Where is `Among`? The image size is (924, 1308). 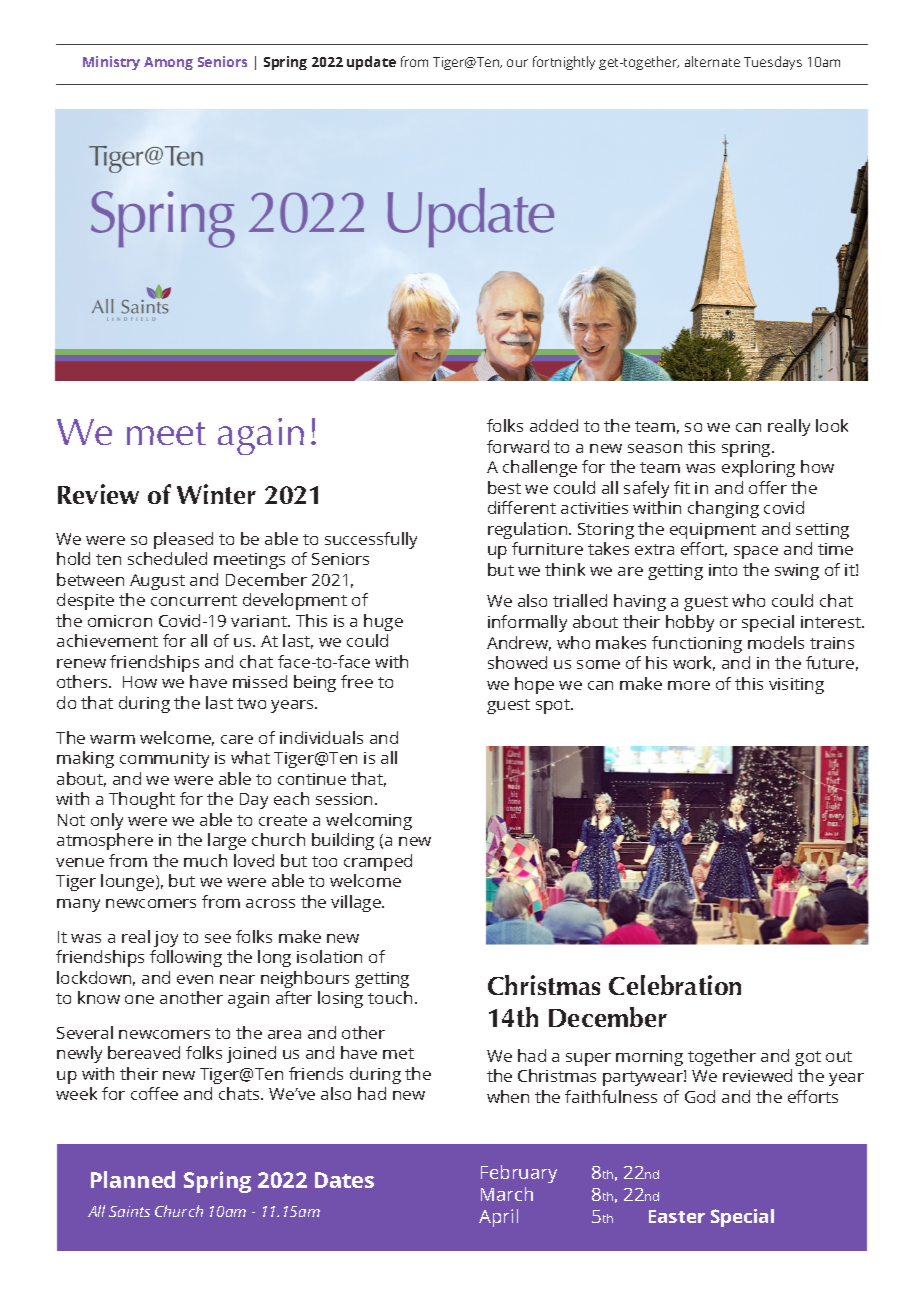 Among is located at coordinates (168, 63).
